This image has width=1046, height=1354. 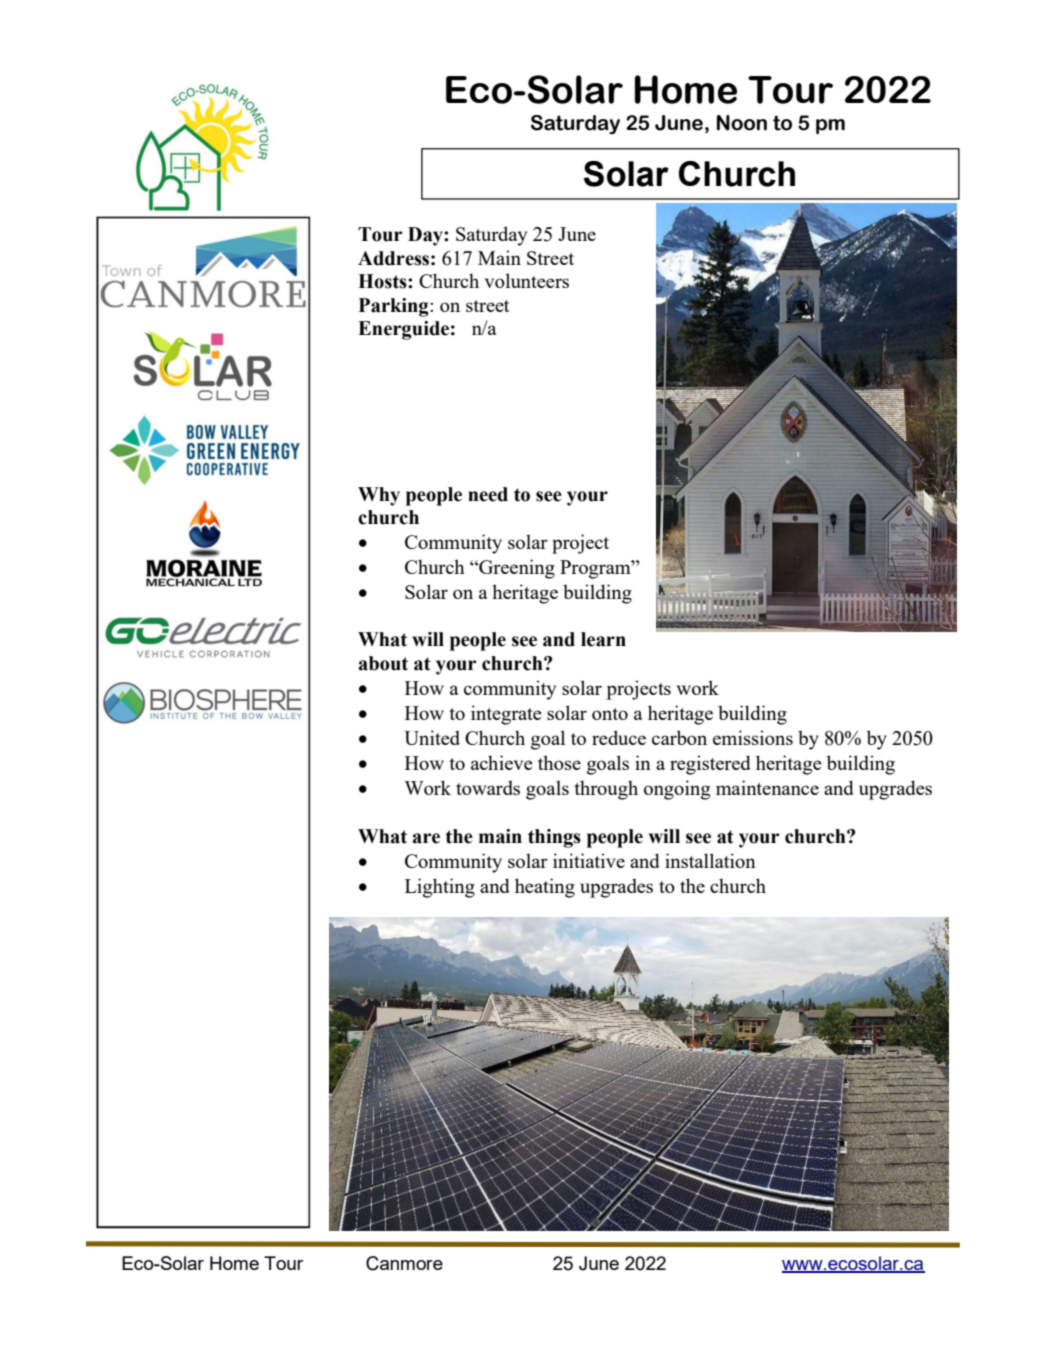 I want to click on Why, so click(x=379, y=496).
